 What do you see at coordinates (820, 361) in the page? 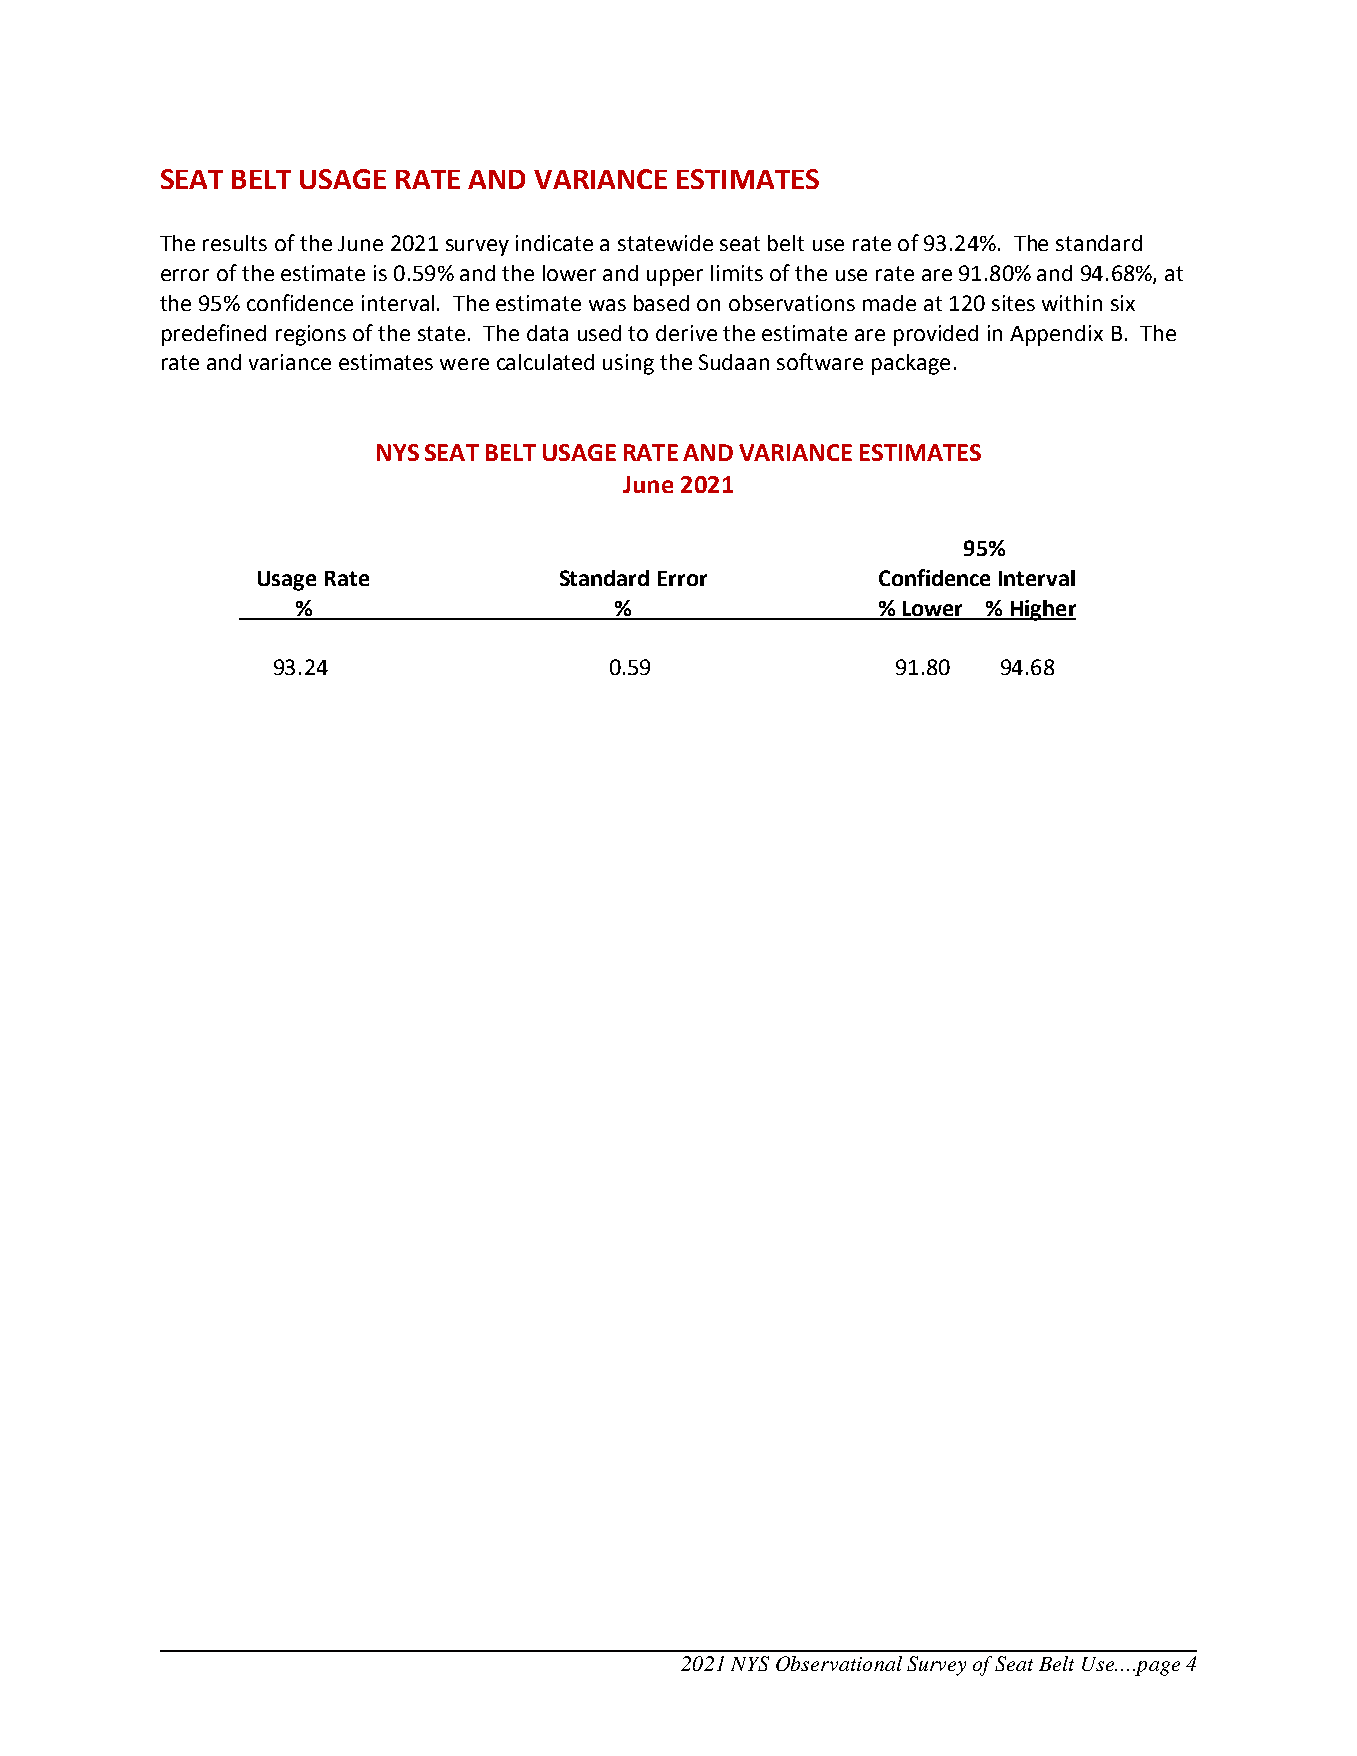
I see `software` at bounding box center [820, 361].
